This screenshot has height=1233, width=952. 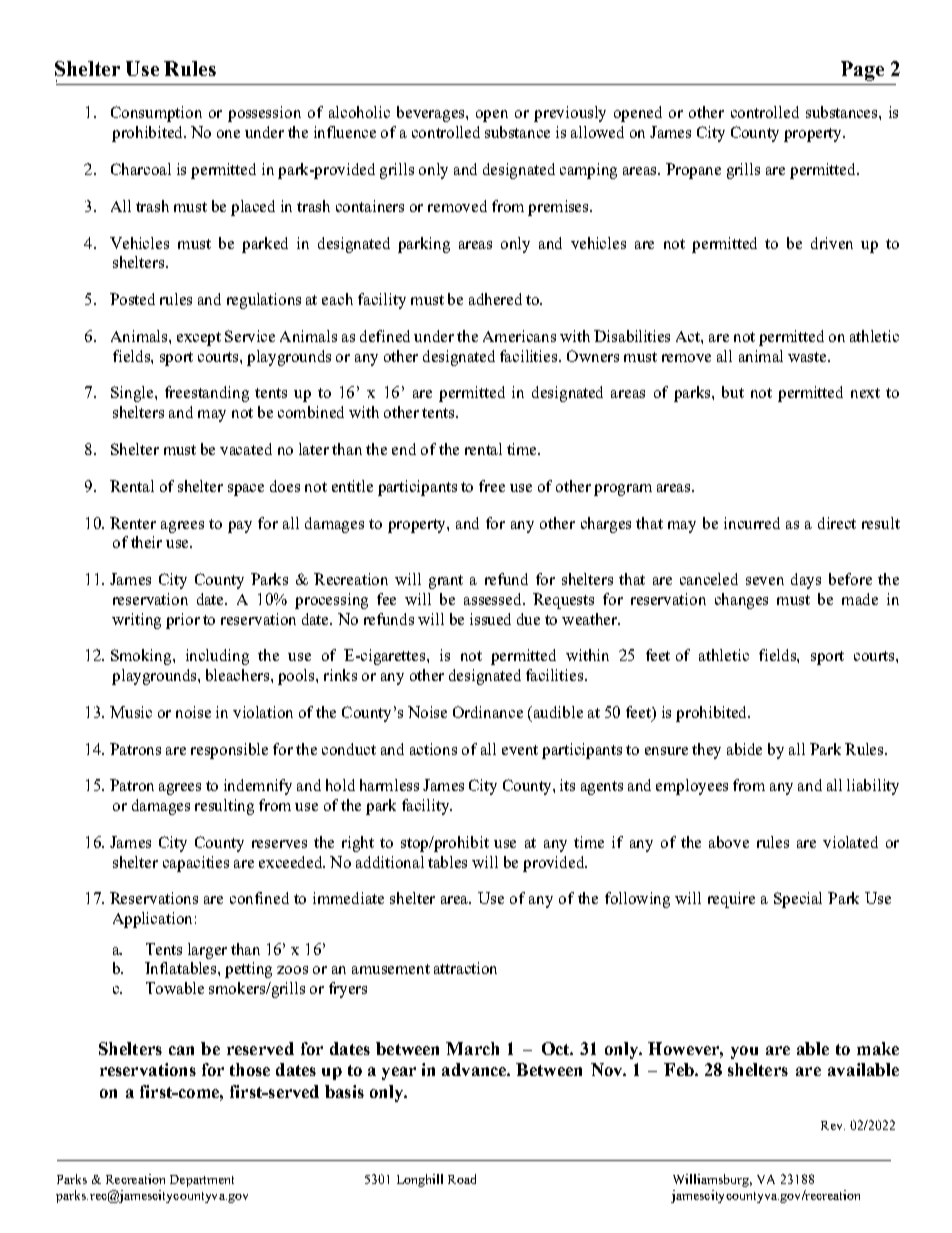 What do you see at coordinates (808, 357) in the screenshot?
I see `waste` at bounding box center [808, 357].
